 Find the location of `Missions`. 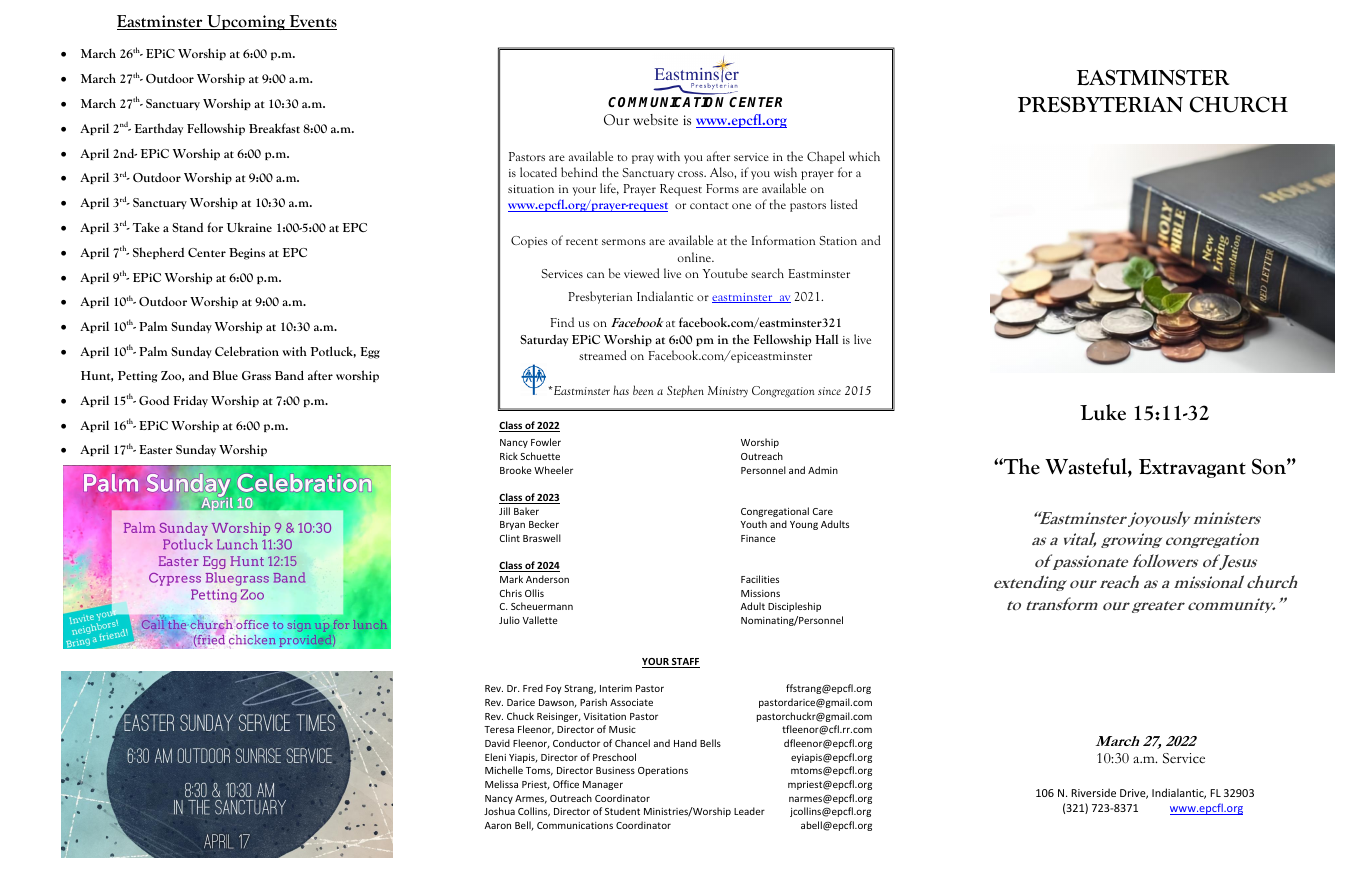

Missions is located at coordinates (760, 593).
